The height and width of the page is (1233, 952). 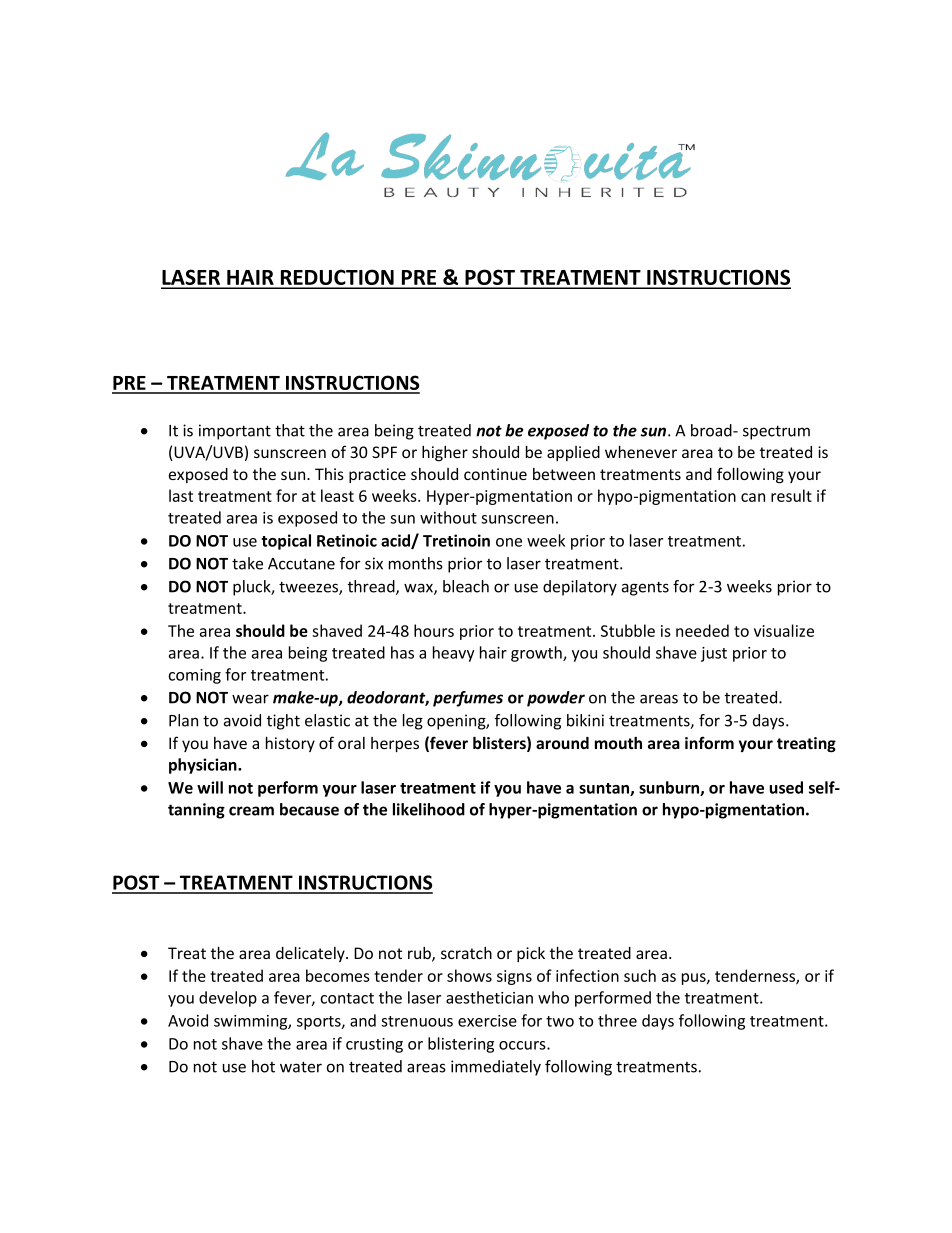 What do you see at coordinates (714, 654) in the page?
I see `just` at bounding box center [714, 654].
